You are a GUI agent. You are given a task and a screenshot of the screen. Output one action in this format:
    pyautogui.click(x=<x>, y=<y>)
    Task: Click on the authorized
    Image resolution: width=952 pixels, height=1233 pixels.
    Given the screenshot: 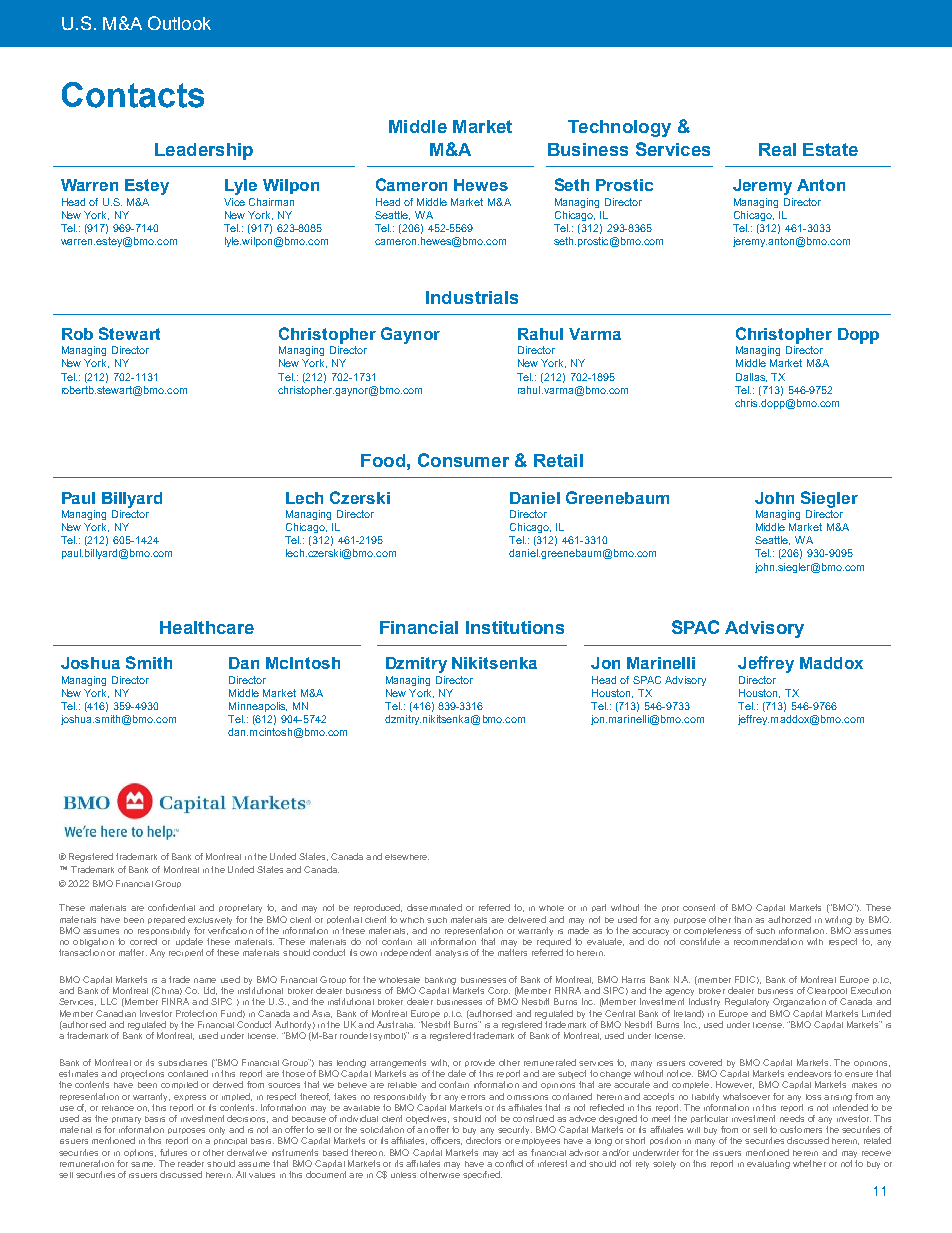 What is the action you would take?
    pyautogui.click(x=789, y=919)
